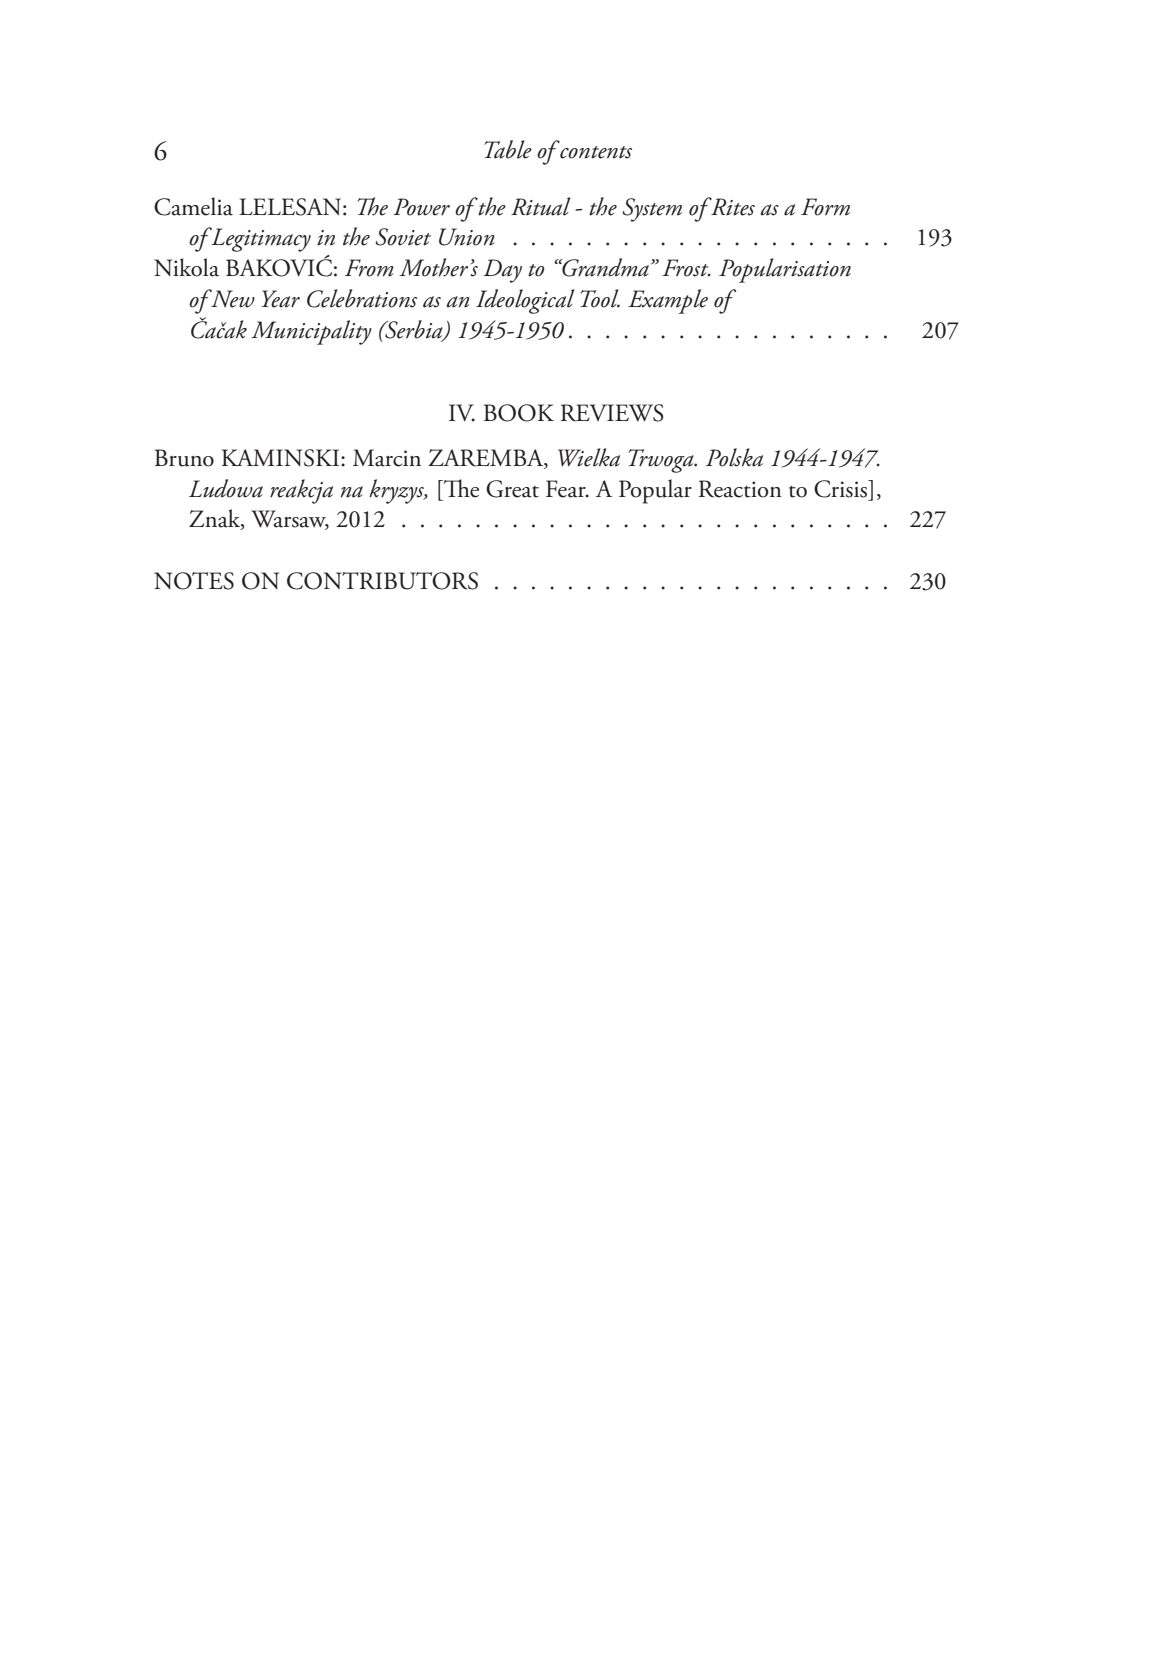 The image size is (1155, 1680). I want to click on NOTES, so click(194, 581).
